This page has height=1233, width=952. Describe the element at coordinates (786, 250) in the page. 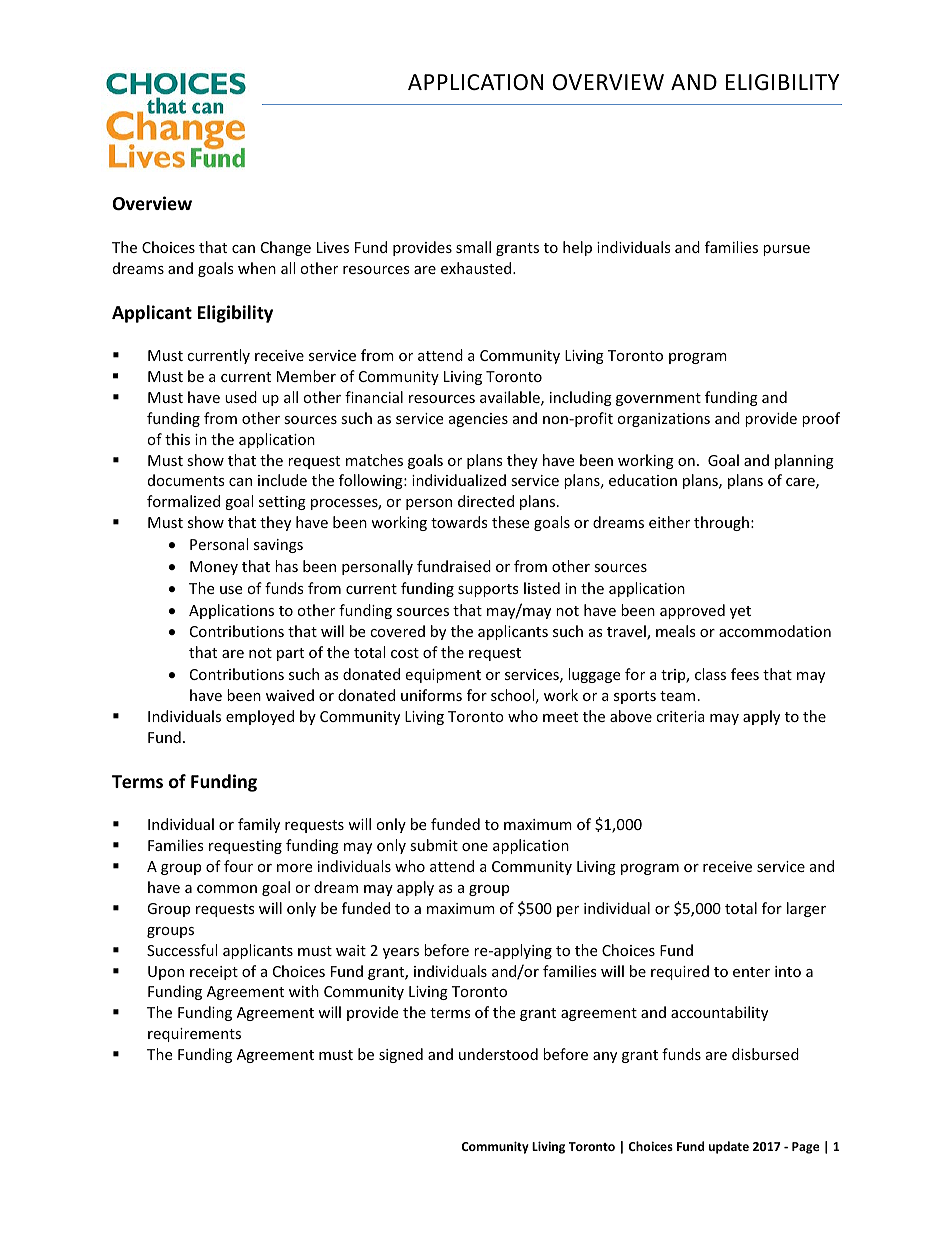

I see `pursue` at that location.
